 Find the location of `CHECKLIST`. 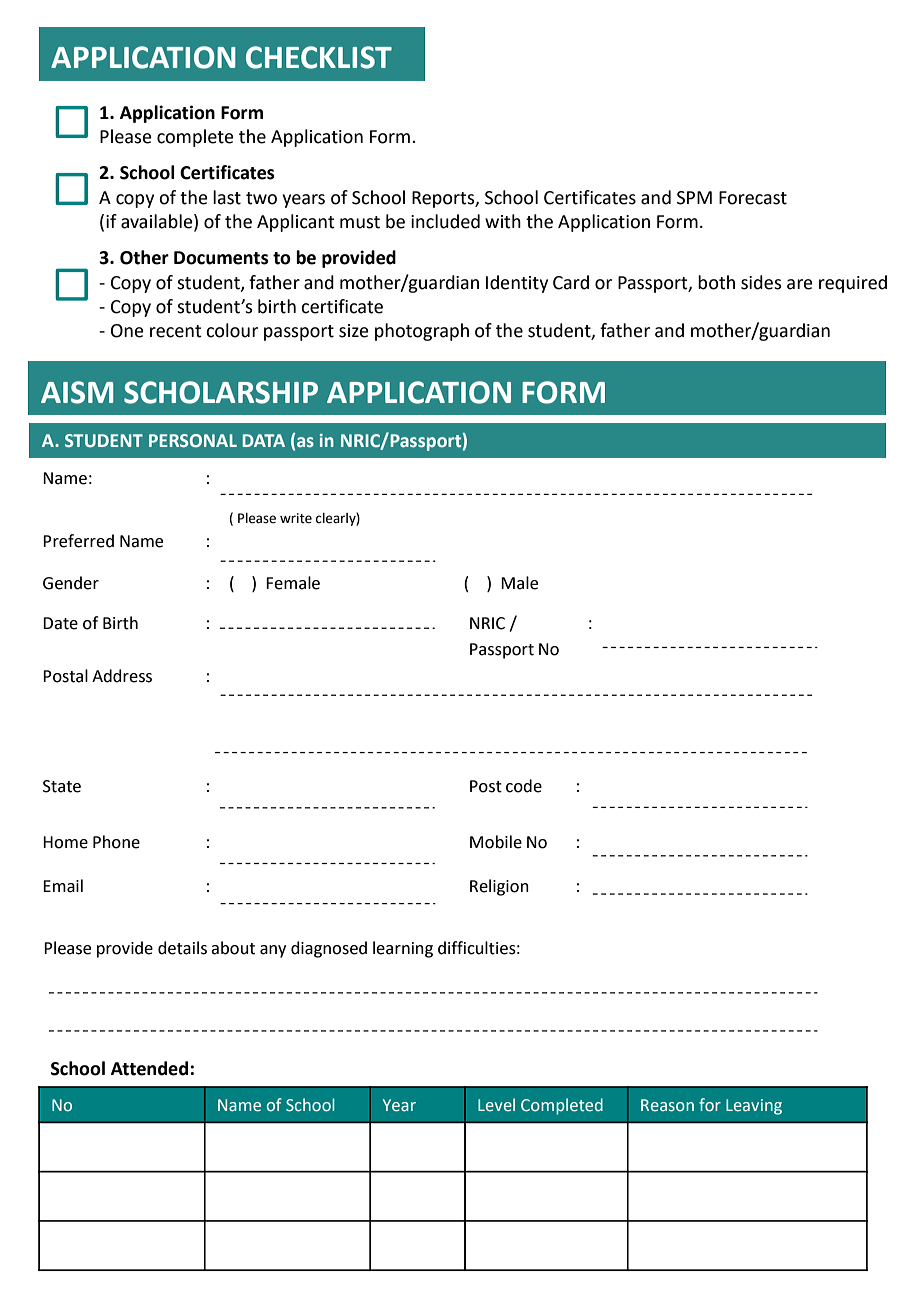

CHECKLIST is located at coordinates (319, 57).
